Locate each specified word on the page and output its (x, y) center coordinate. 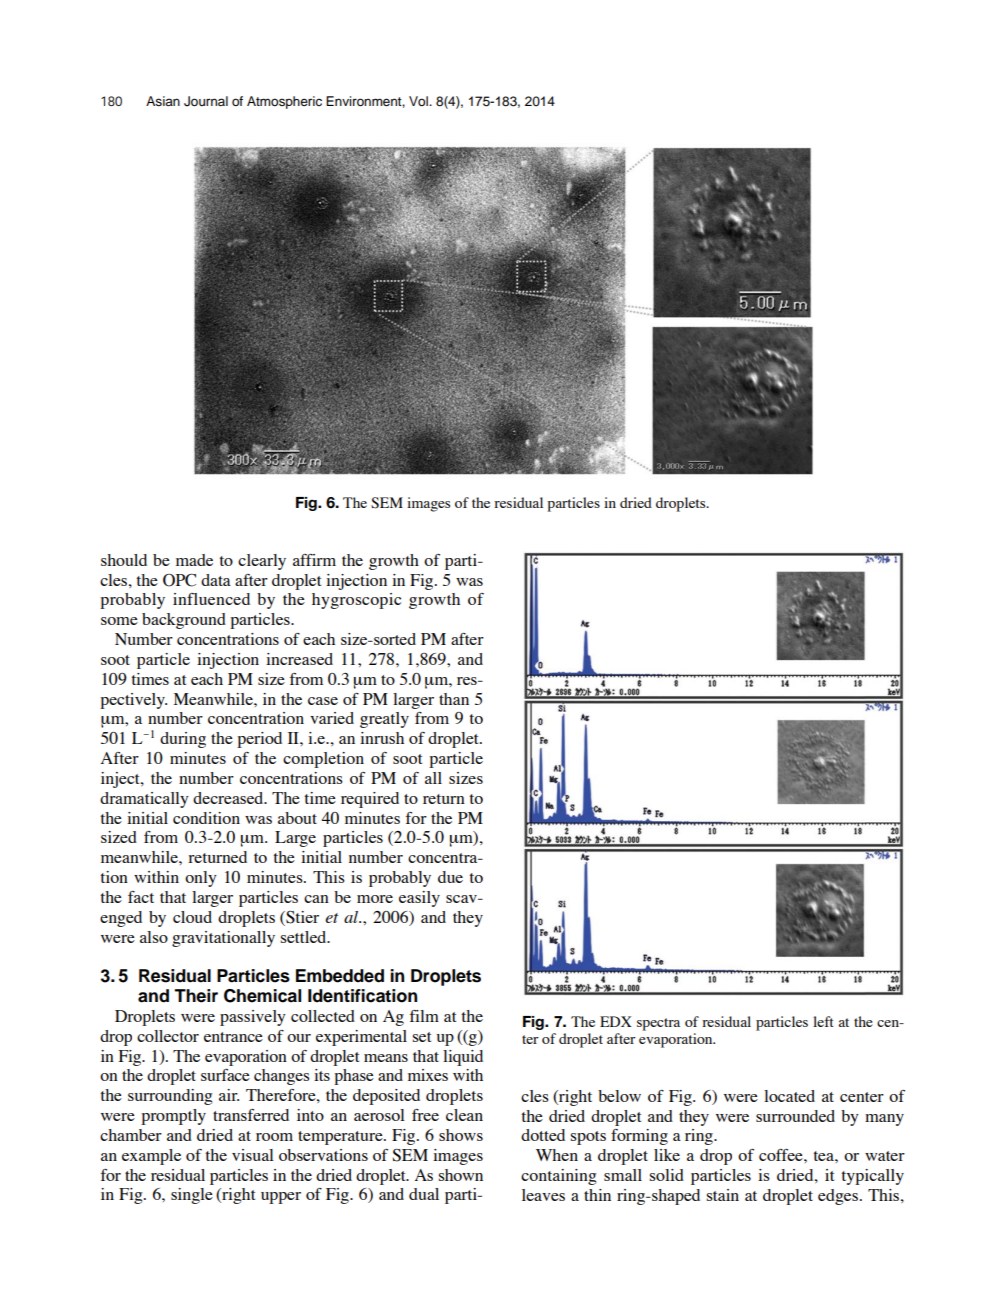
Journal (206, 101)
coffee (782, 1155)
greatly (384, 720)
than (454, 699)
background (184, 621)
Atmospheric (284, 102)
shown (460, 1175)
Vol (419, 101)
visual (253, 1155)
